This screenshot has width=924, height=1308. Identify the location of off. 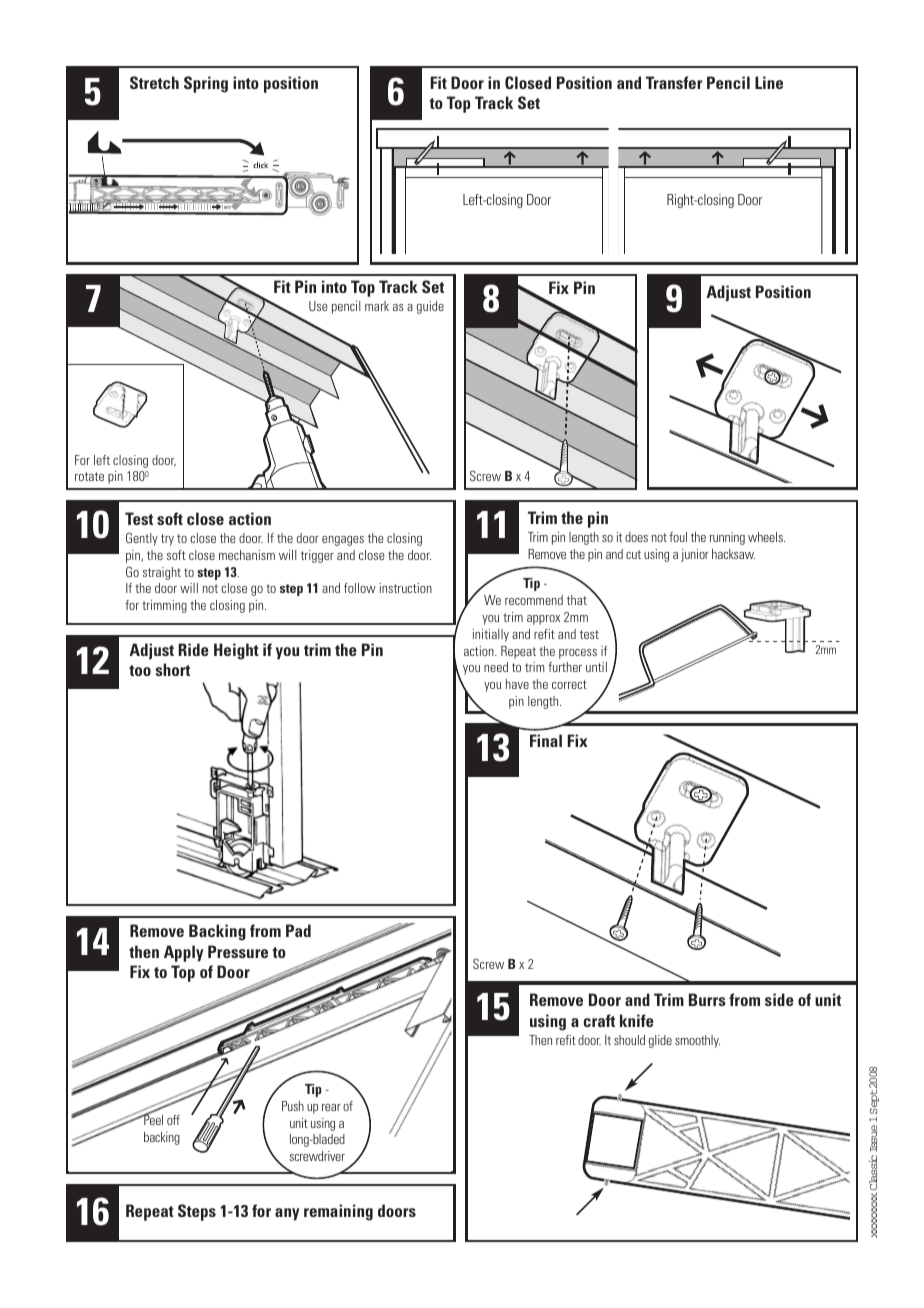
(173, 1120).
